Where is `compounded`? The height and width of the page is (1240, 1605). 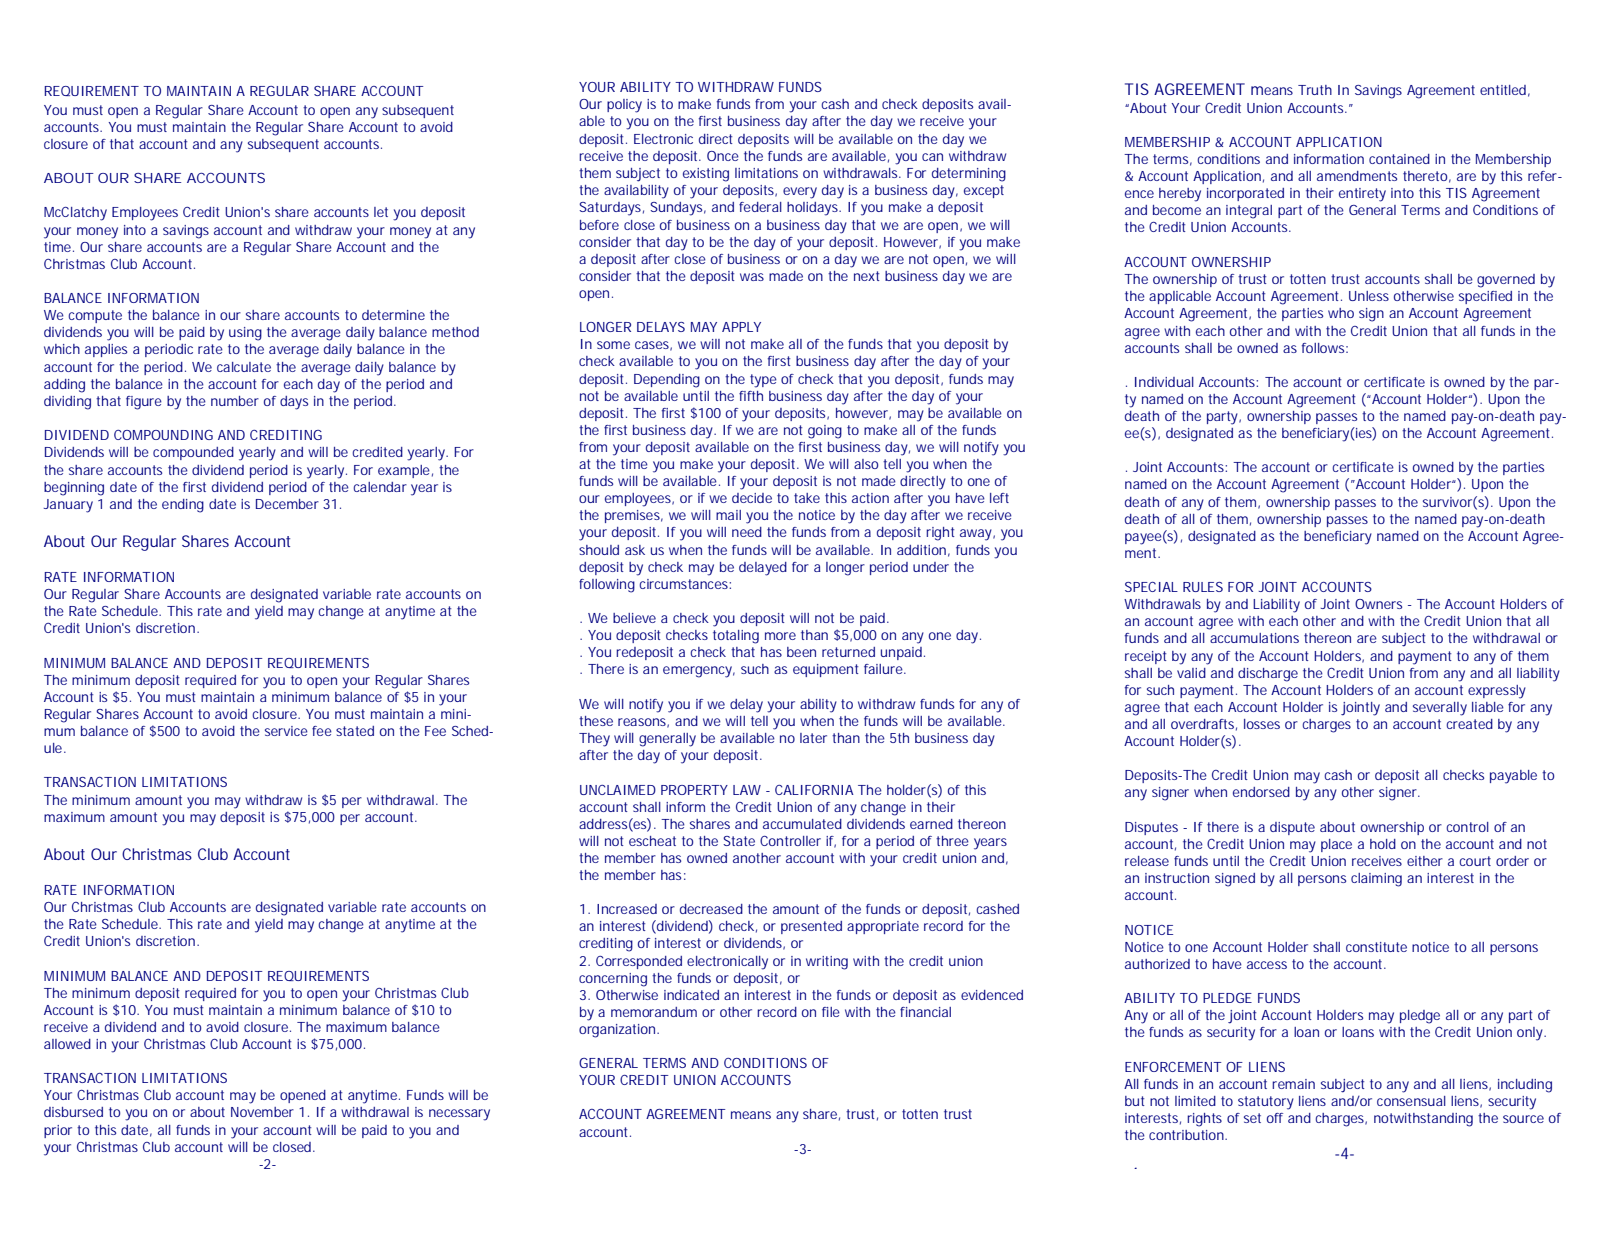 compounded is located at coordinates (193, 453).
